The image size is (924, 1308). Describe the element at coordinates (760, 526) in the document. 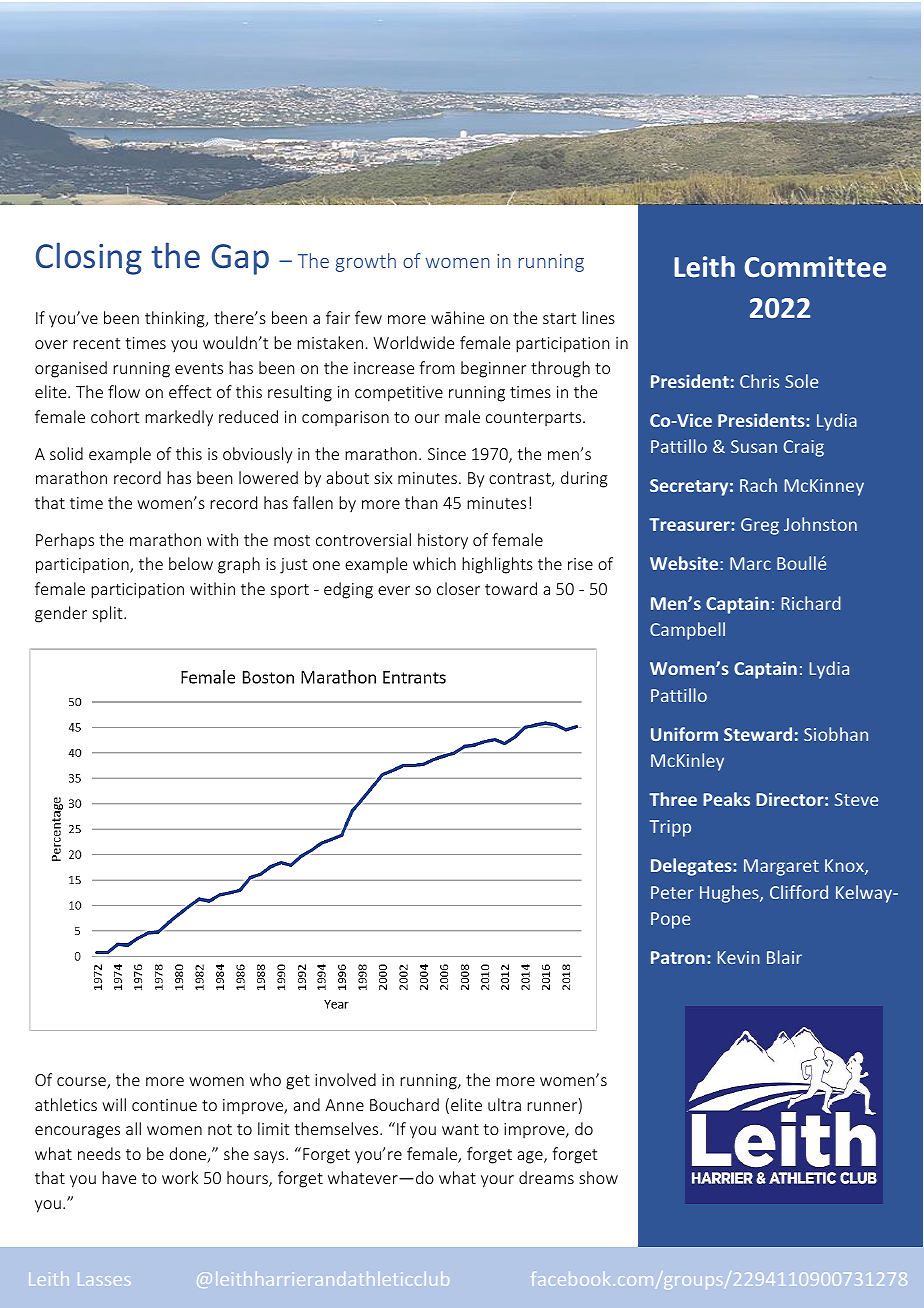

I see `Greg` at that location.
